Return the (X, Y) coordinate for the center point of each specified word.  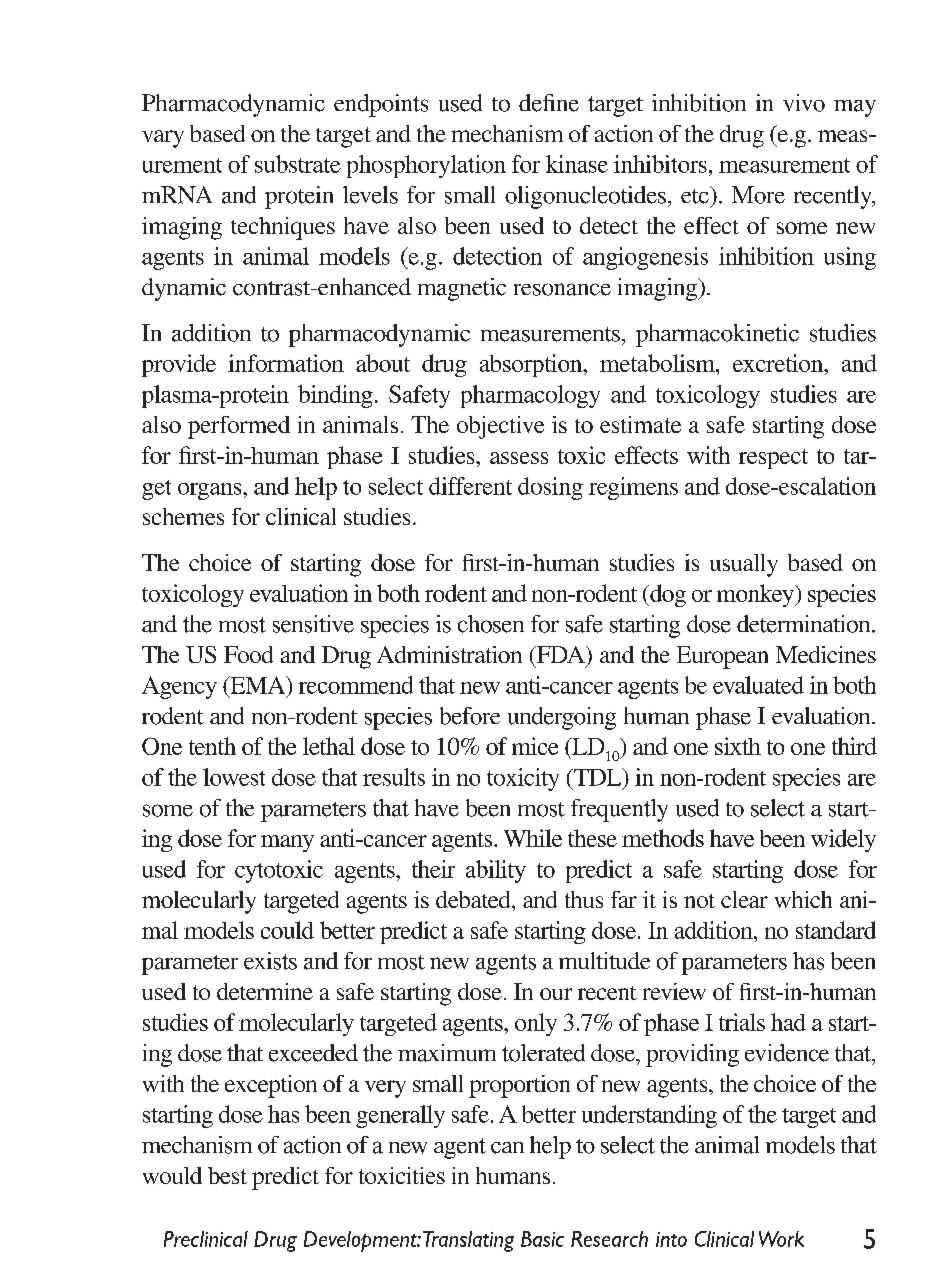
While (533, 838)
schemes (183, 516)
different (470, 486)
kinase (577, 164)
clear (744, 899)
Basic (542, 1239)
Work (781, 1239)
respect (773, 459)
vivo (804, 103)
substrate (298, 164)
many (287, 843)
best (227, 1175)
